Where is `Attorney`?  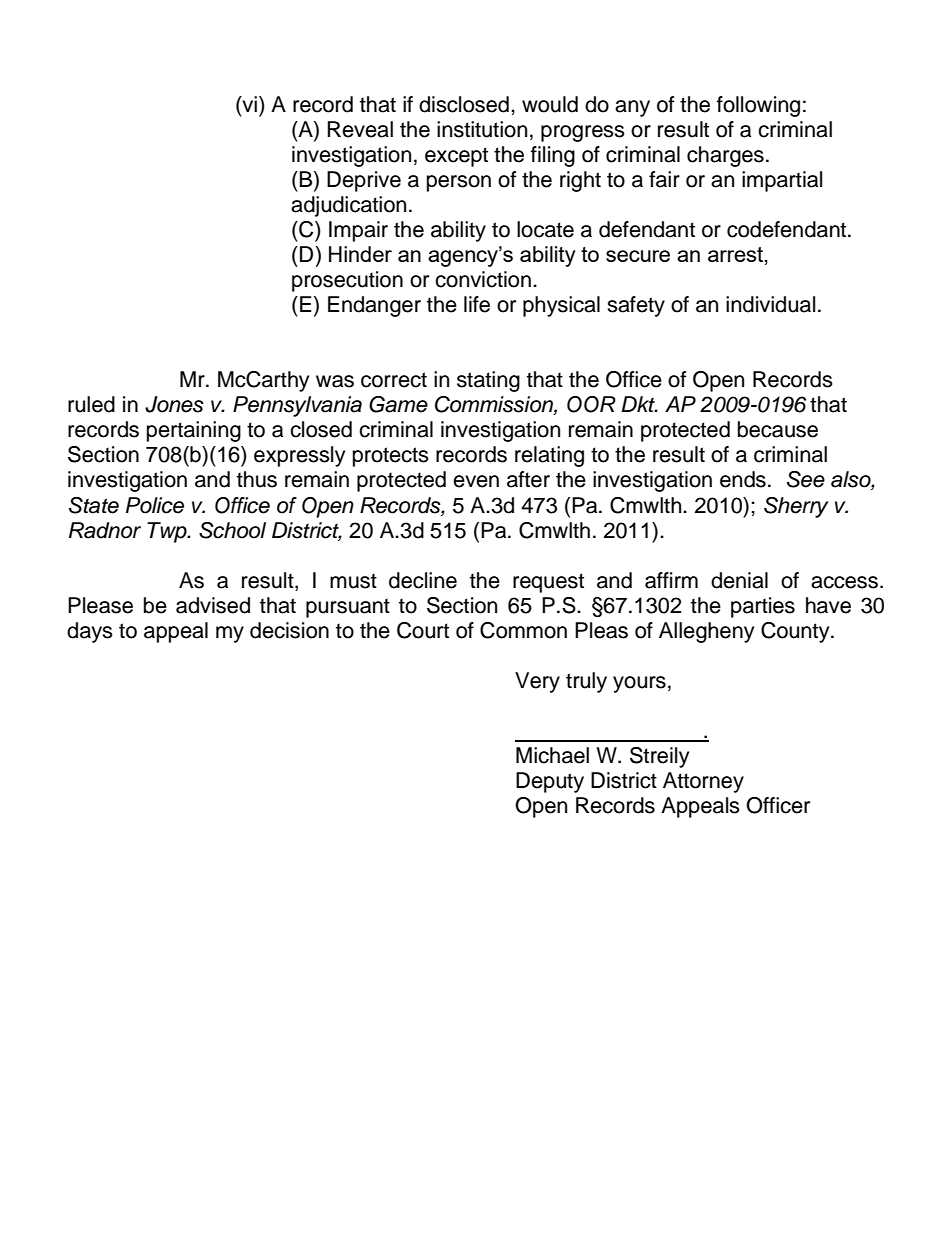 Attorney is located at coordinates (703, 782).
